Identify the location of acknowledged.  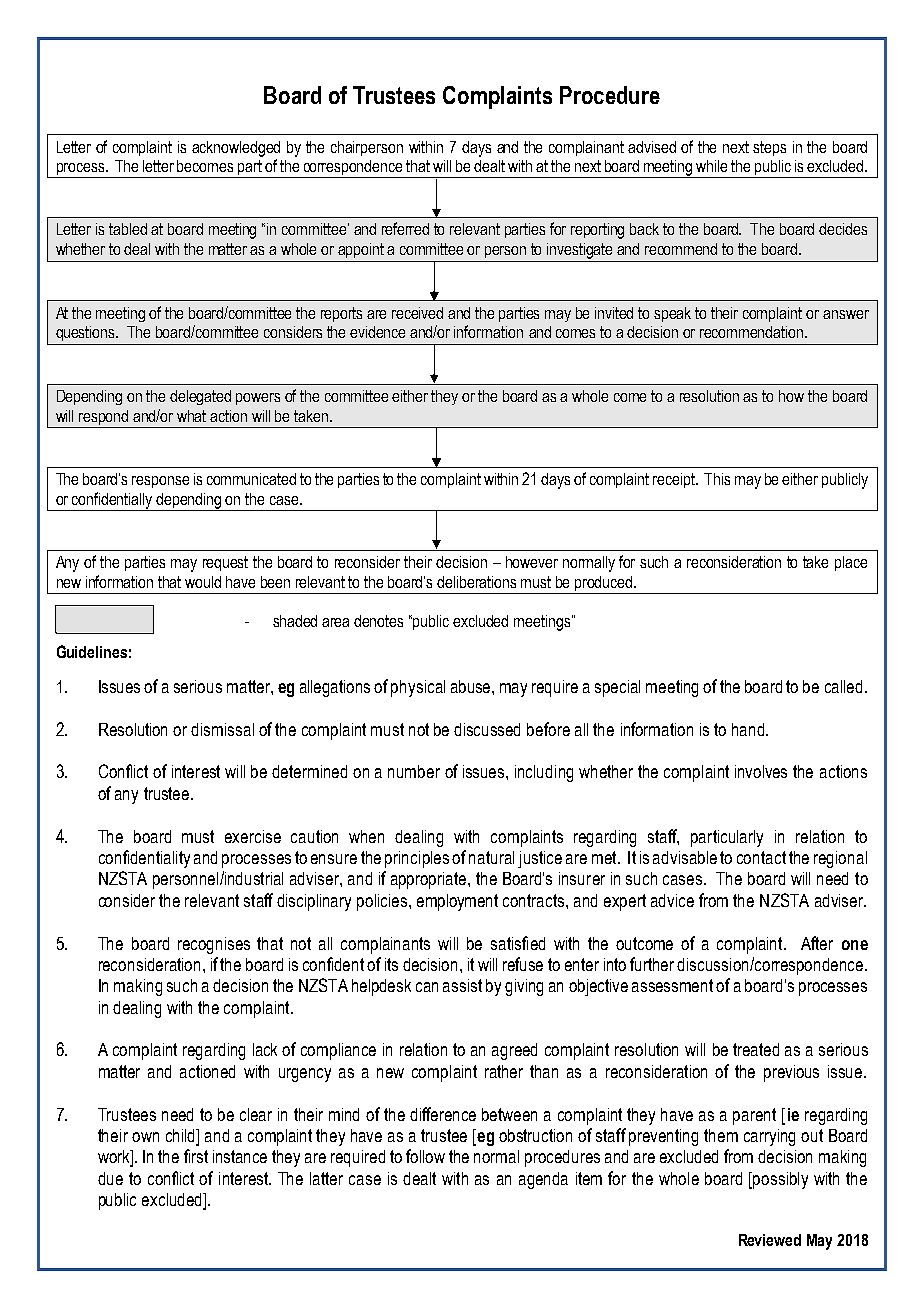
(236, 149).
